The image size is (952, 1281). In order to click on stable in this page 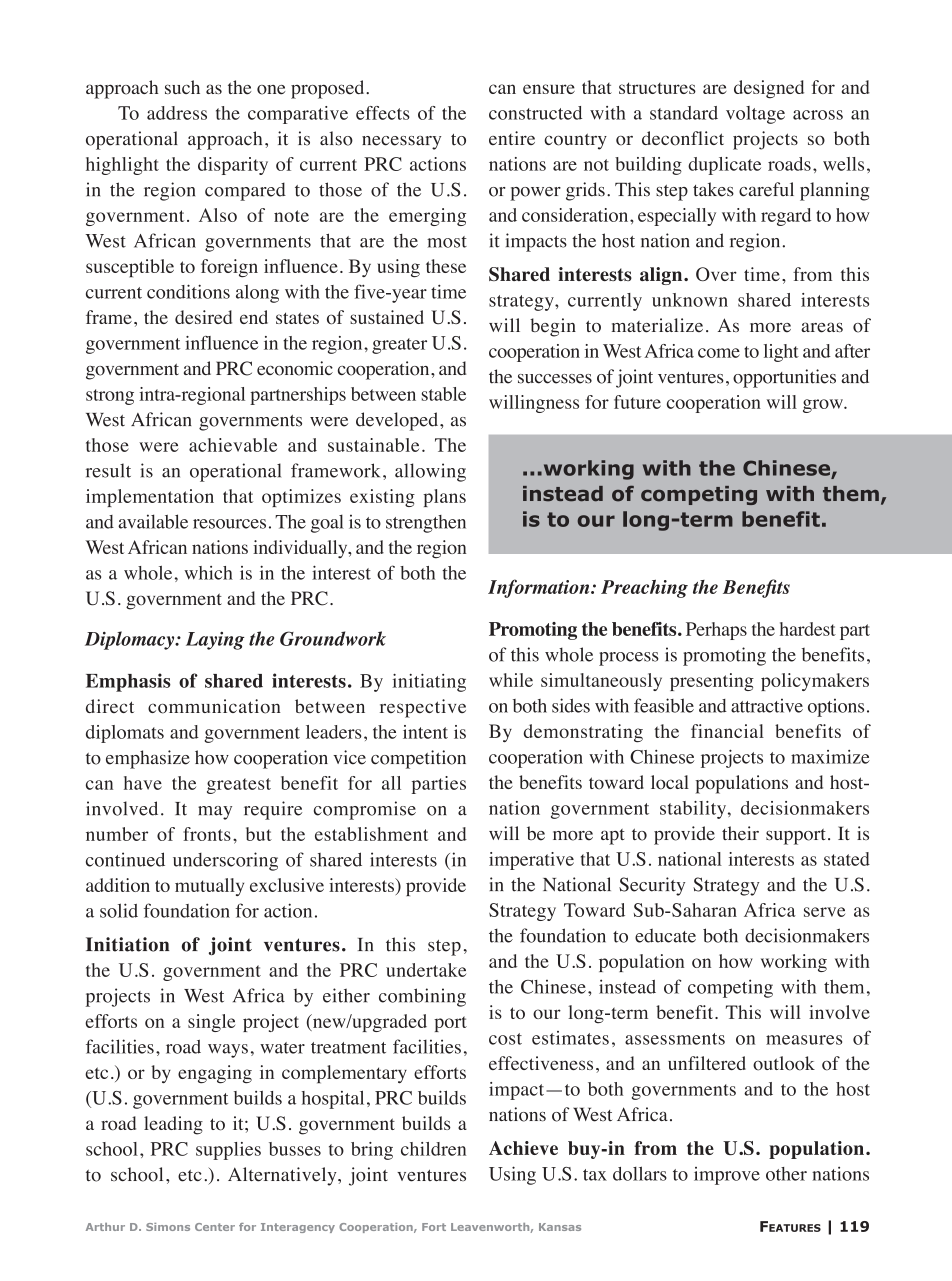, I will do `click(444, 394)`.
